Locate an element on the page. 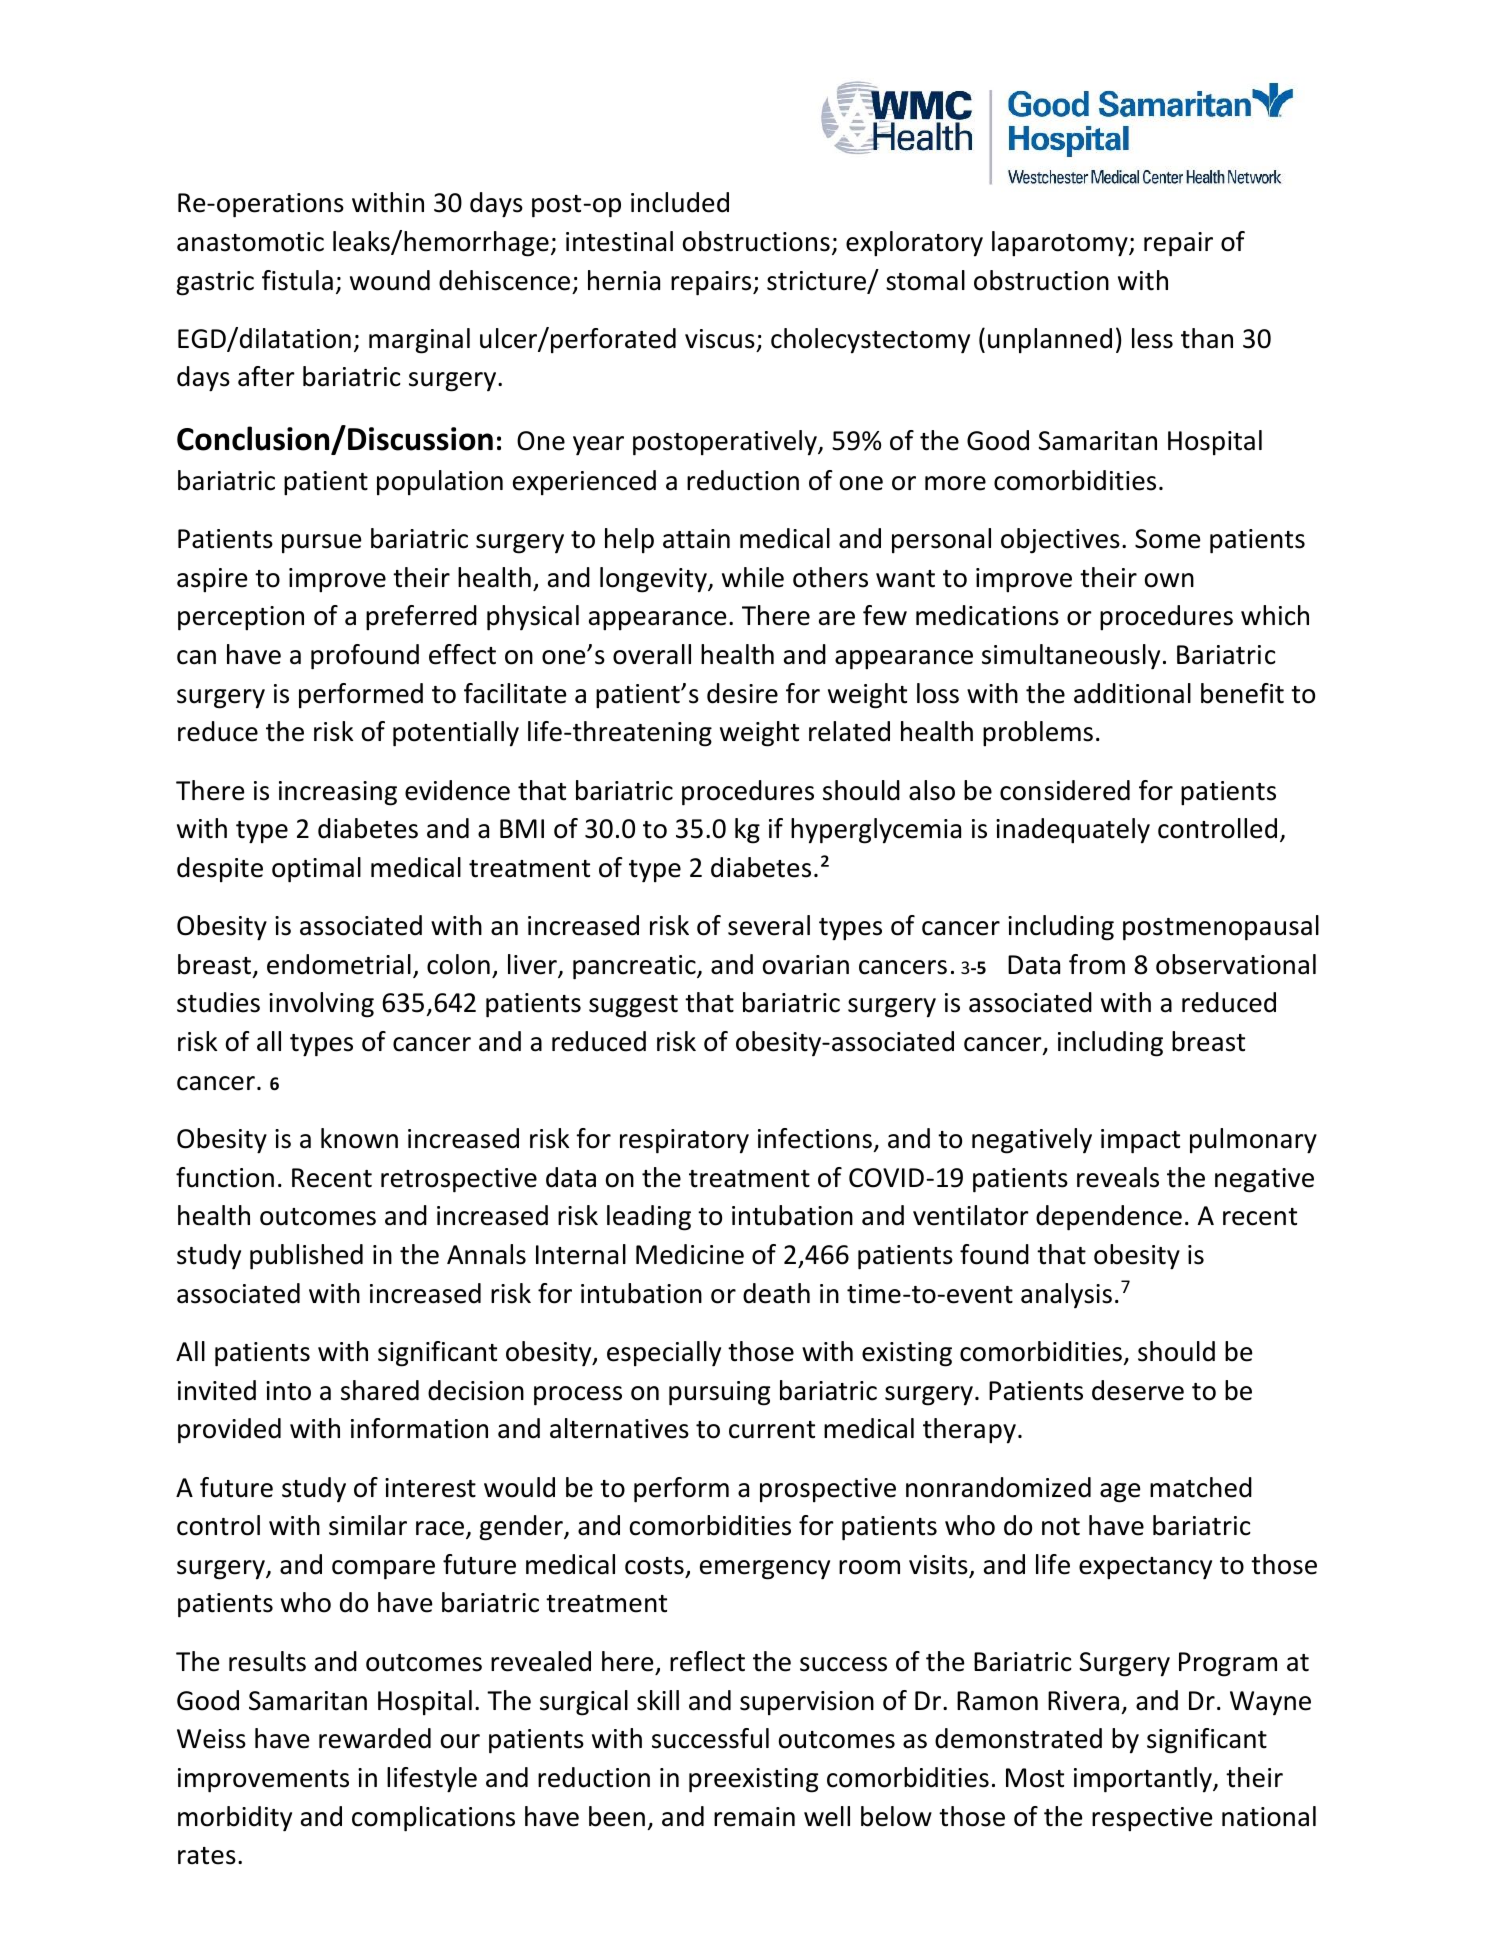  fistula is located at coordinates (297, 280).
